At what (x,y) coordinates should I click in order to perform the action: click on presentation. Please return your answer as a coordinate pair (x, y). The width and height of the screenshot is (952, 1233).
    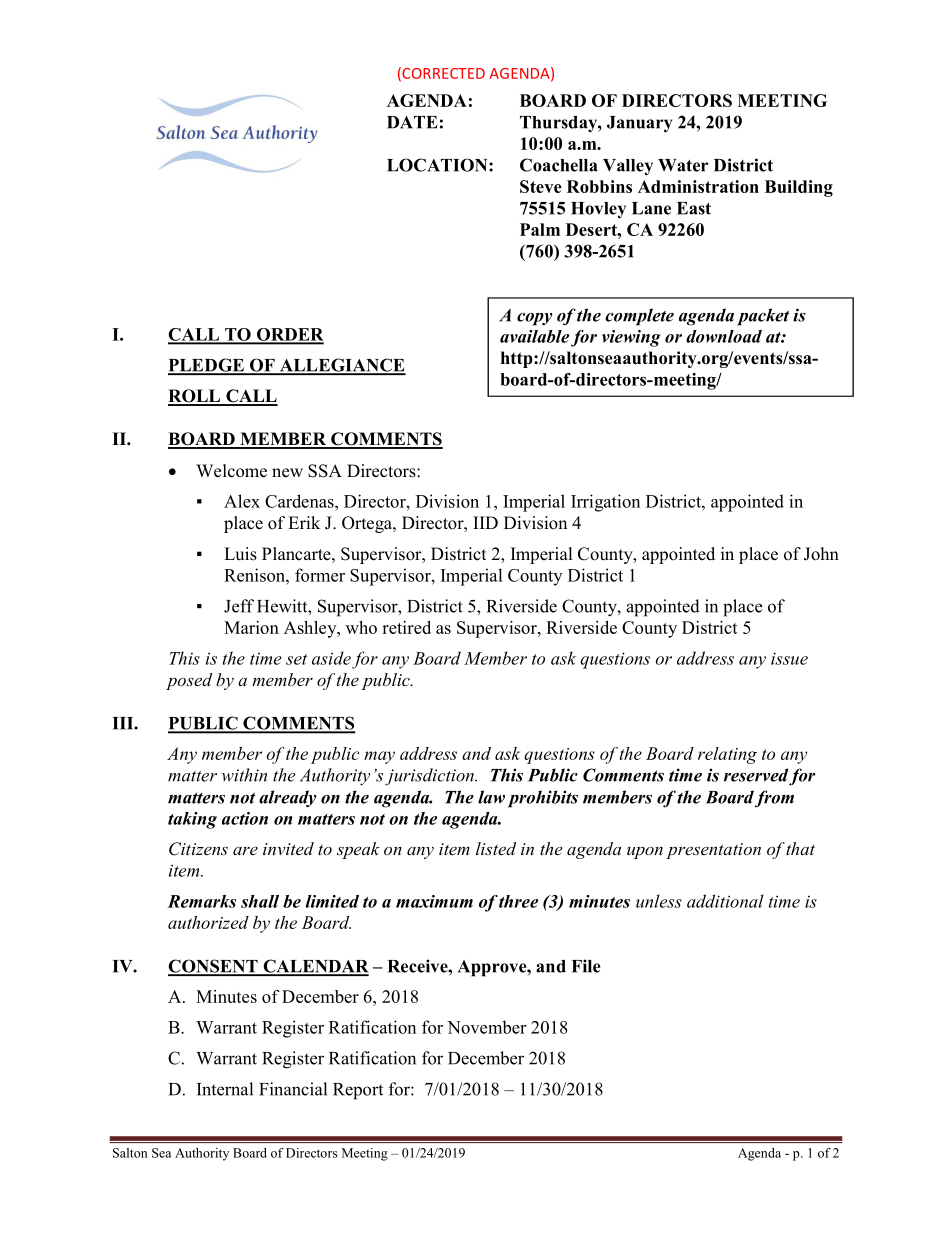
    Looking at the image, I should click on (713, 851).
